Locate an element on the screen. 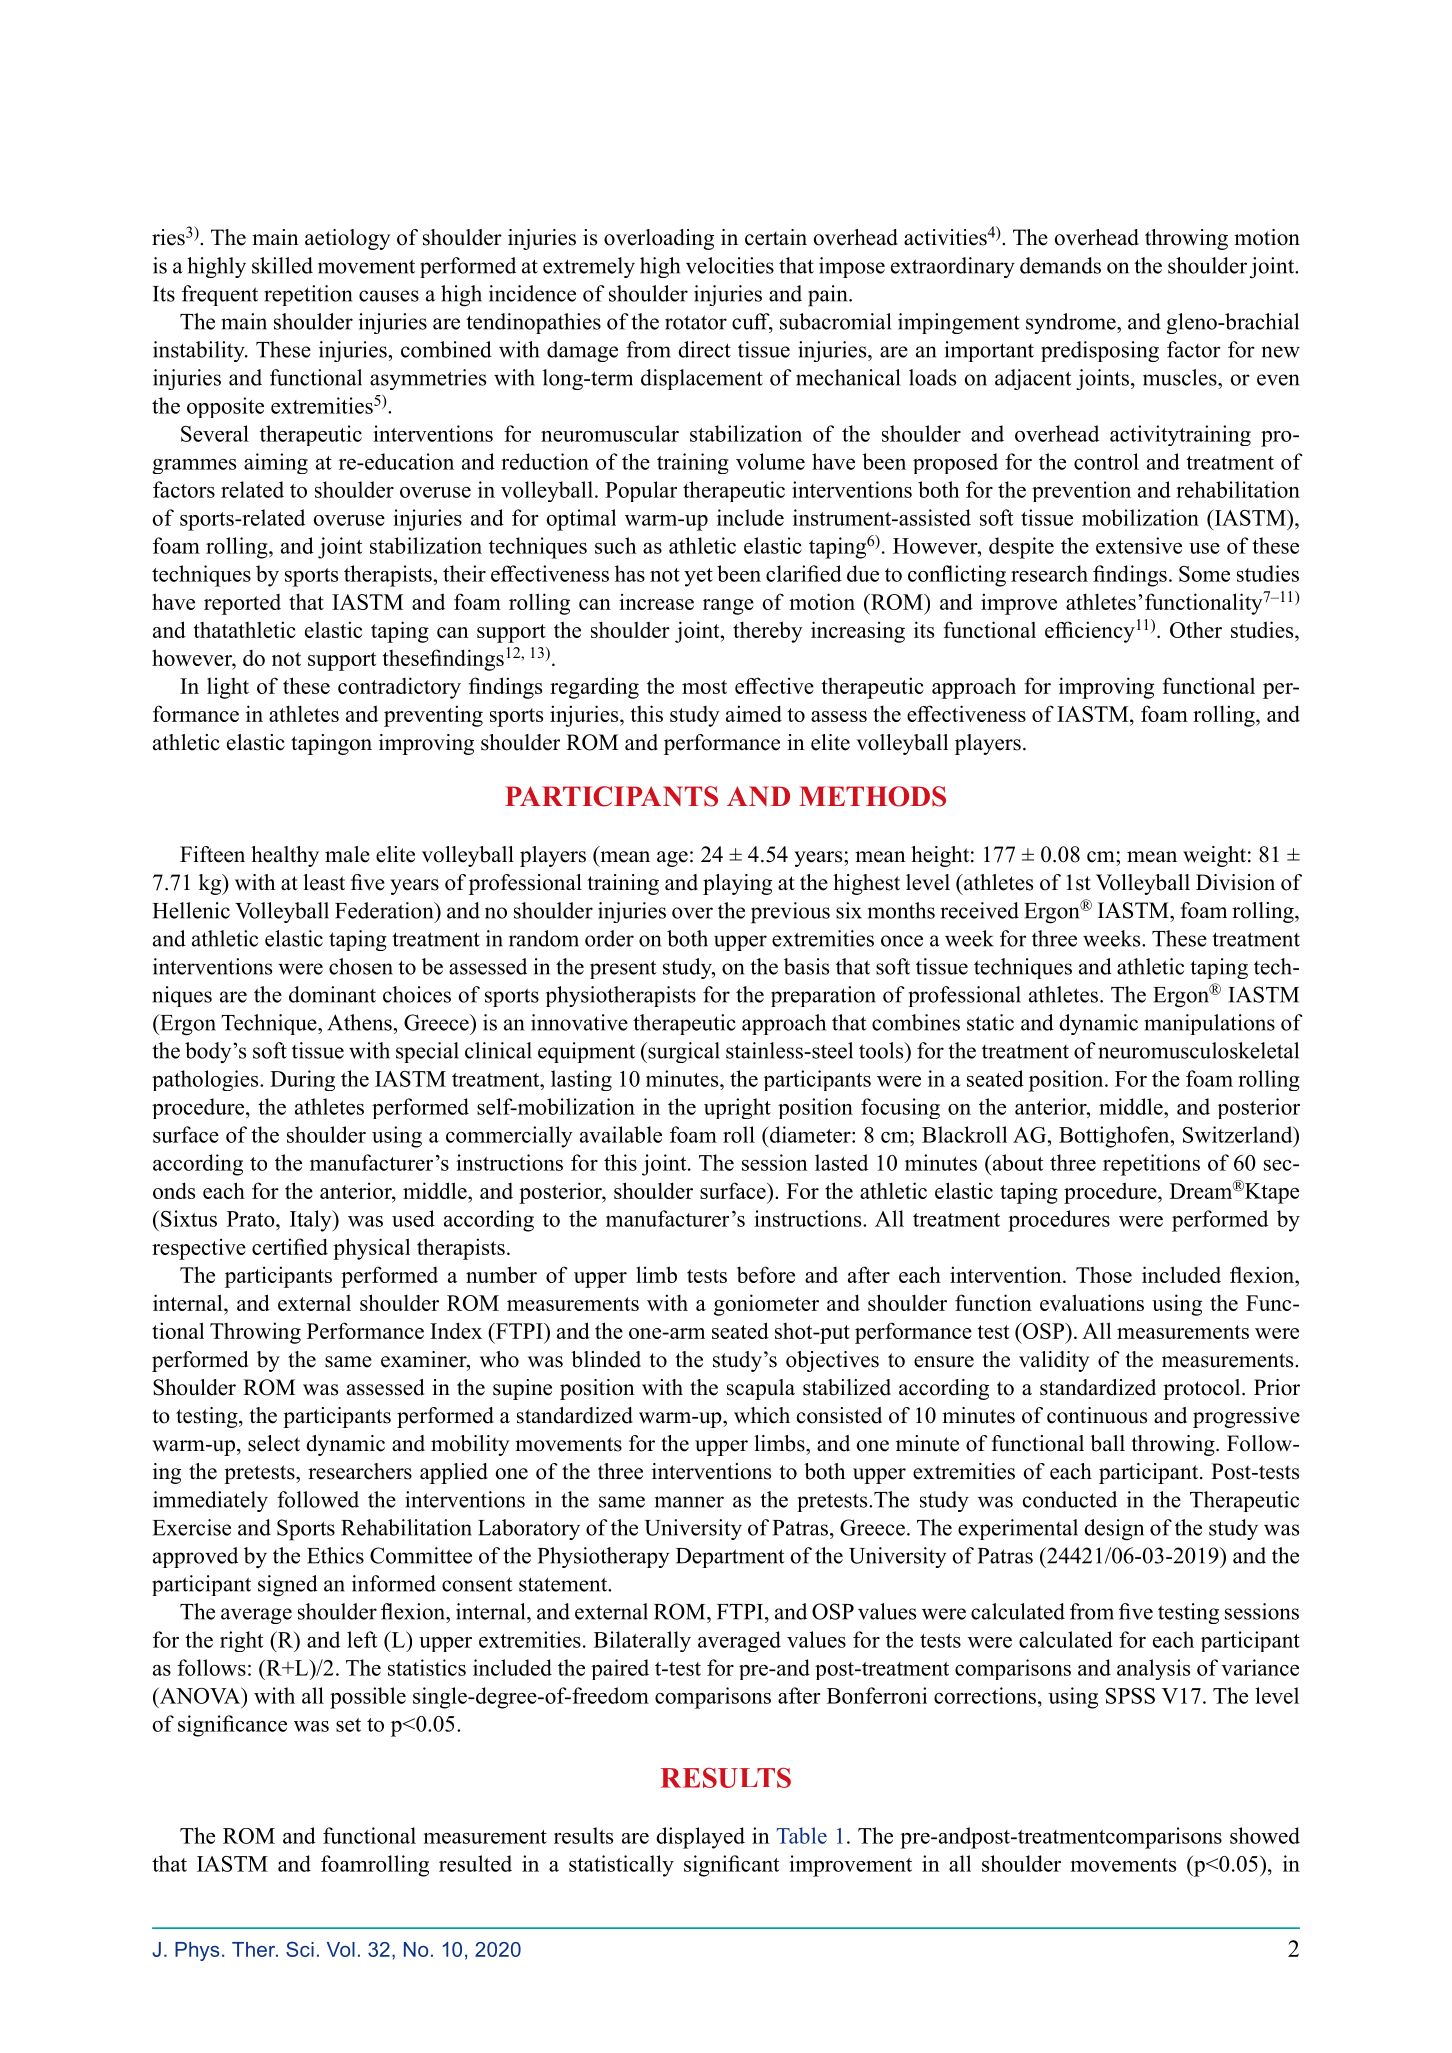  showed is located at coordinates (1265, 1835).
